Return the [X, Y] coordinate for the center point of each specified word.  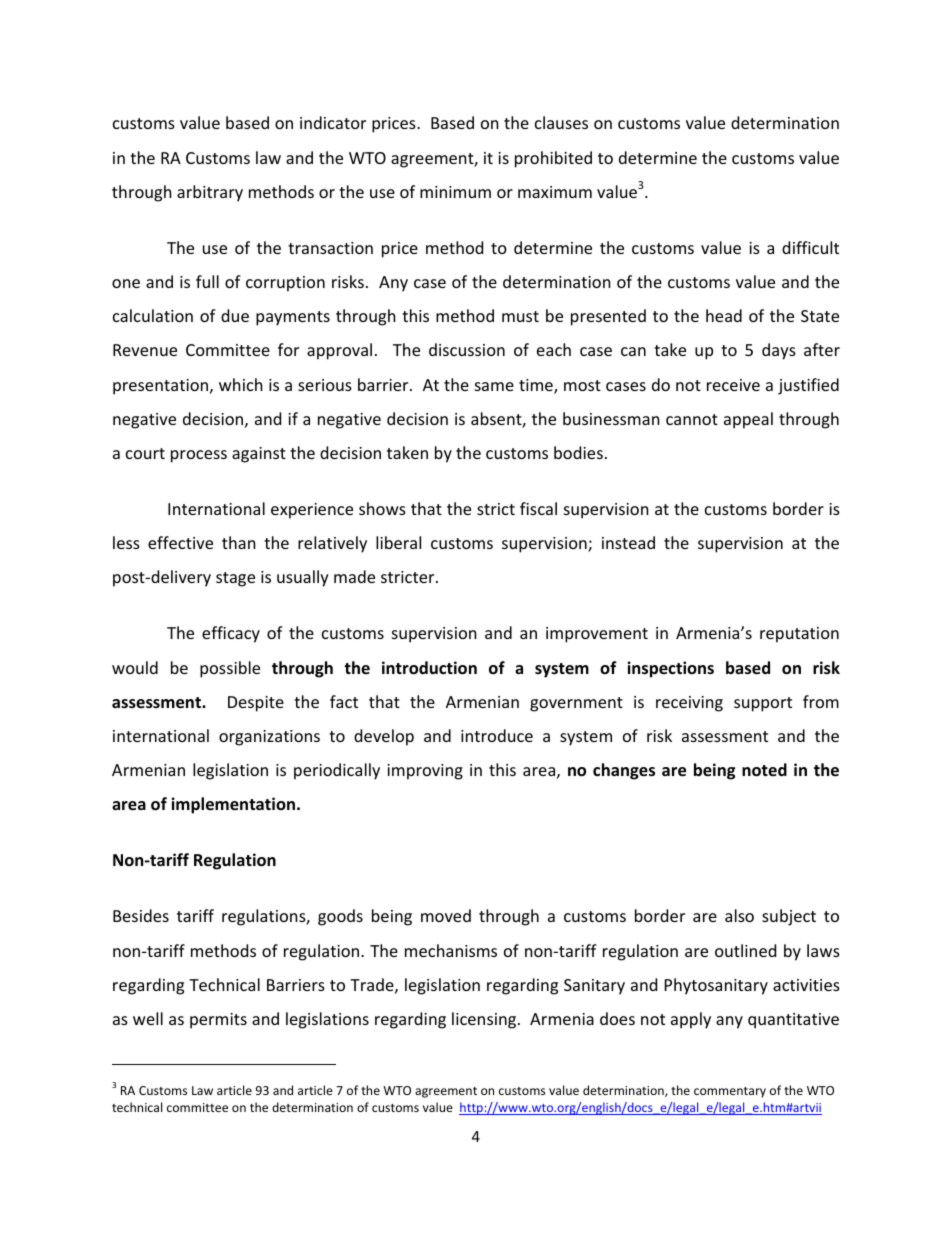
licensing [485, 1020]
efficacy [231, 634]
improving [425, 772]
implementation [233, 805]
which [241, 384]
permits [218, 1021]
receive [733, 385]
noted [764, 770]
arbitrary [210, 193]
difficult [810, 247]
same [494, 386]
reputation [799, 635]
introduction [429, 668]
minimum [455, 192]
